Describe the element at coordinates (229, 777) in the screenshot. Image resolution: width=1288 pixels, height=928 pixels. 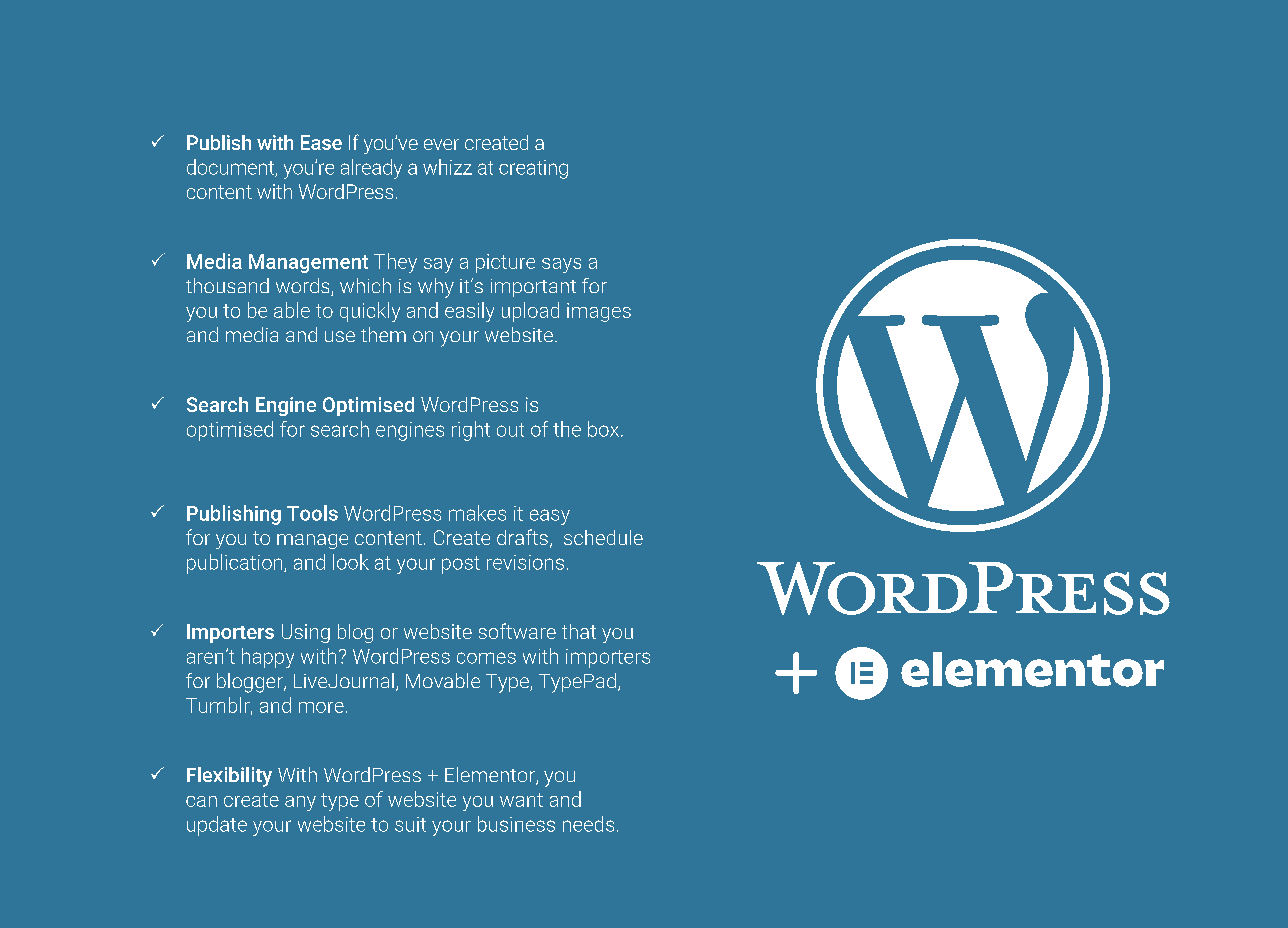
I see `Flexibility` at that location.
